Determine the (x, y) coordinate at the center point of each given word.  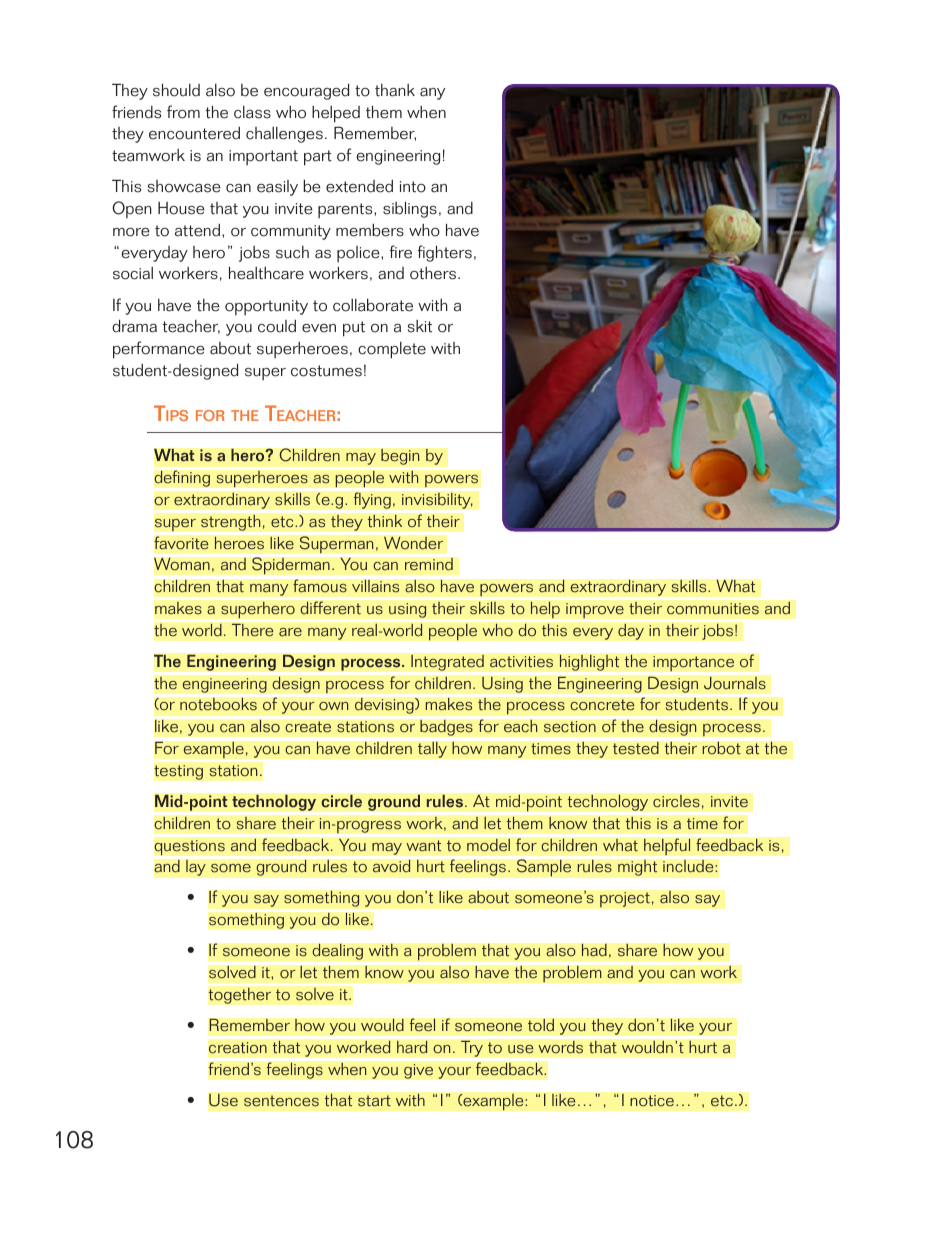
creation (238, 1048)
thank (395, 90)
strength (232, 522)
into (413, 187)
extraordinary (618, 587)
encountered (194, 133)
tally (432, 749)
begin (400, 456)
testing (178, 772)
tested (636, 748)
